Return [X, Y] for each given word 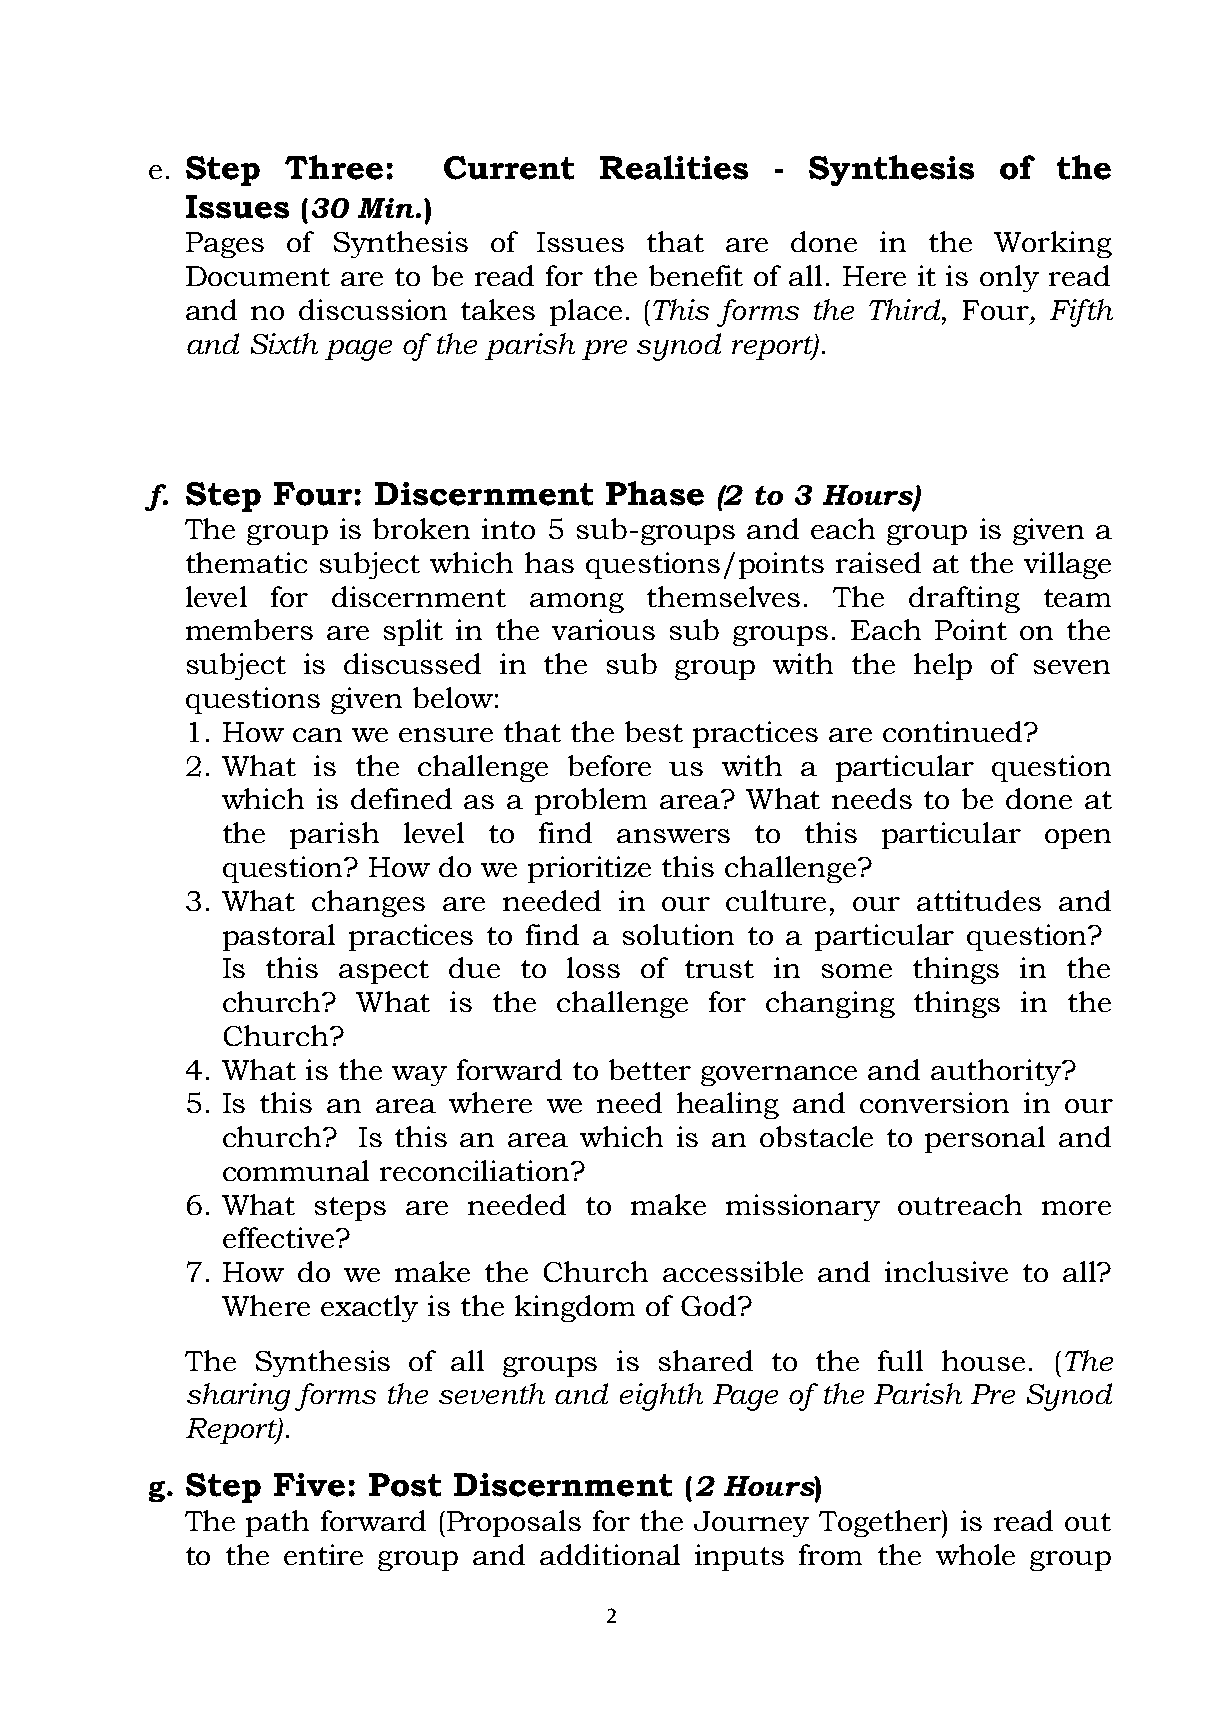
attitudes [979, 900]
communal [296, 1170]
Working [1053, 244]
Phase [655, 493]
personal [985, 1139]
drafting [964, 599]
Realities [674, 167]
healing [728, 1105]
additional [610, 1554]
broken [421, 528]
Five [309, 1485]
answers [673, 836]
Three [334, 167]
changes [368, 903]
